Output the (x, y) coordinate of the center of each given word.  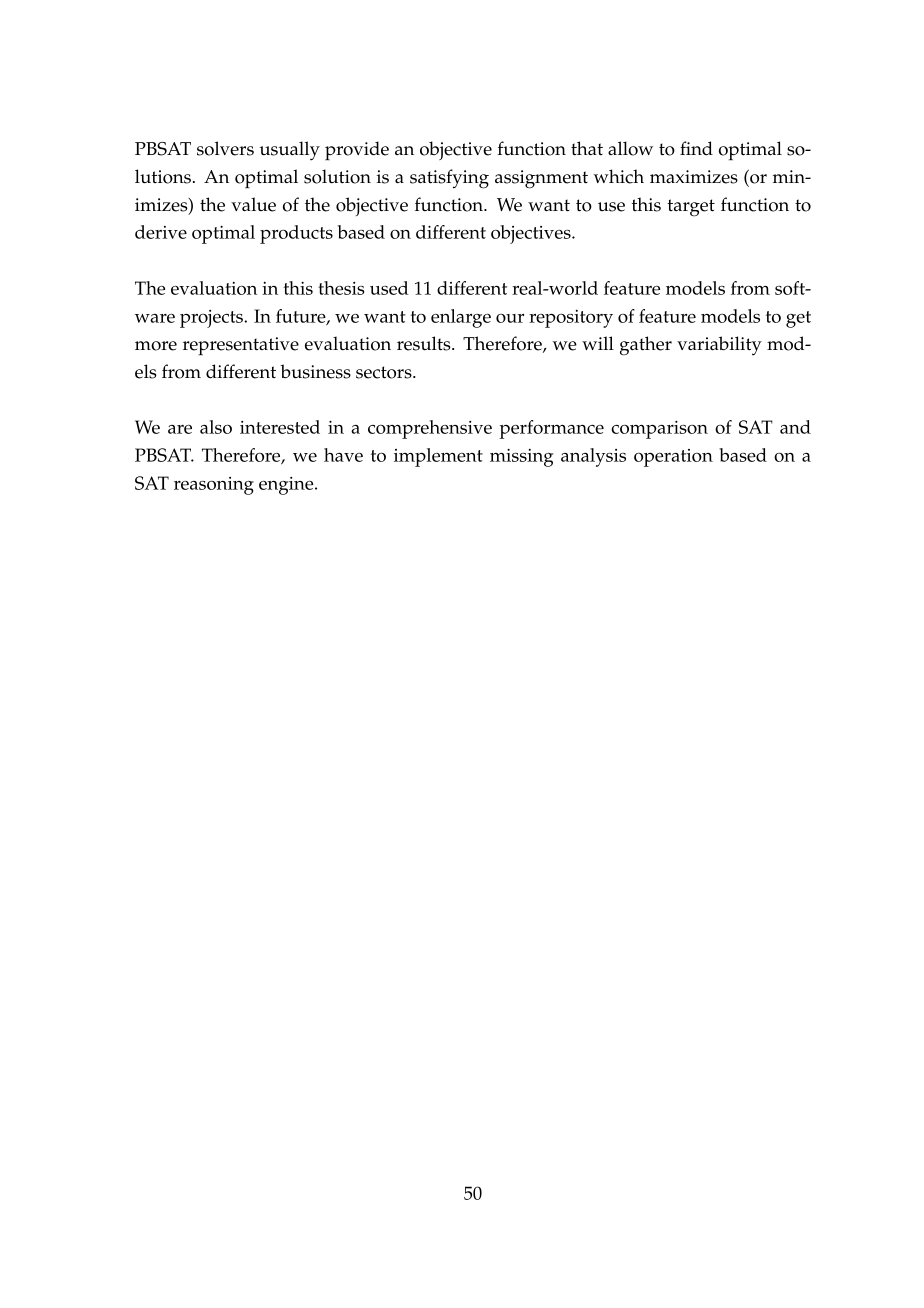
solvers (225, 148)
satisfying (449, 179)
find (696, 148)
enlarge (461, 318)
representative (241, 346)
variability (719, 345)
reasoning (214, 486)
